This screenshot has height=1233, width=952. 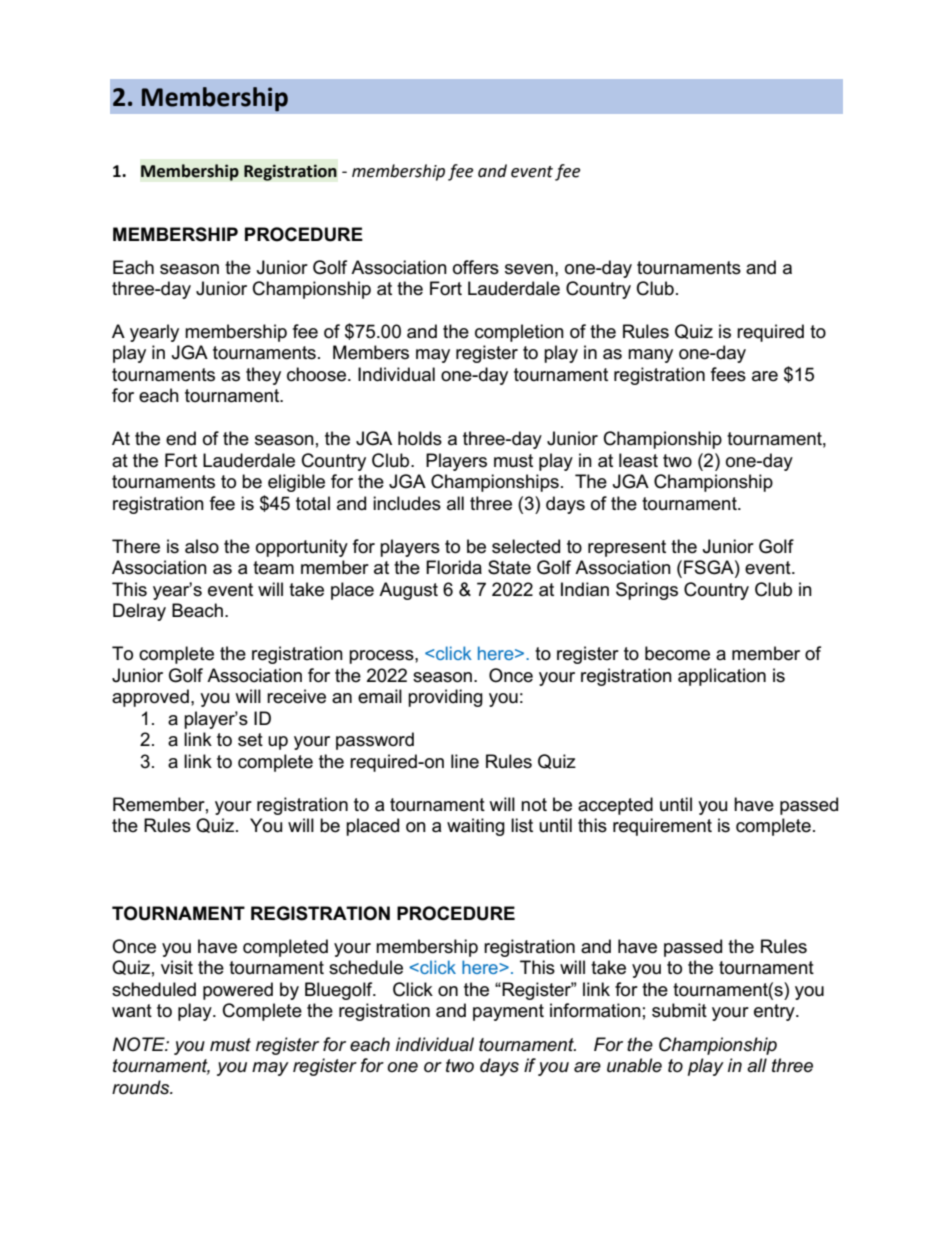 I want to click on rounds, so click(x=142, y=1087).
